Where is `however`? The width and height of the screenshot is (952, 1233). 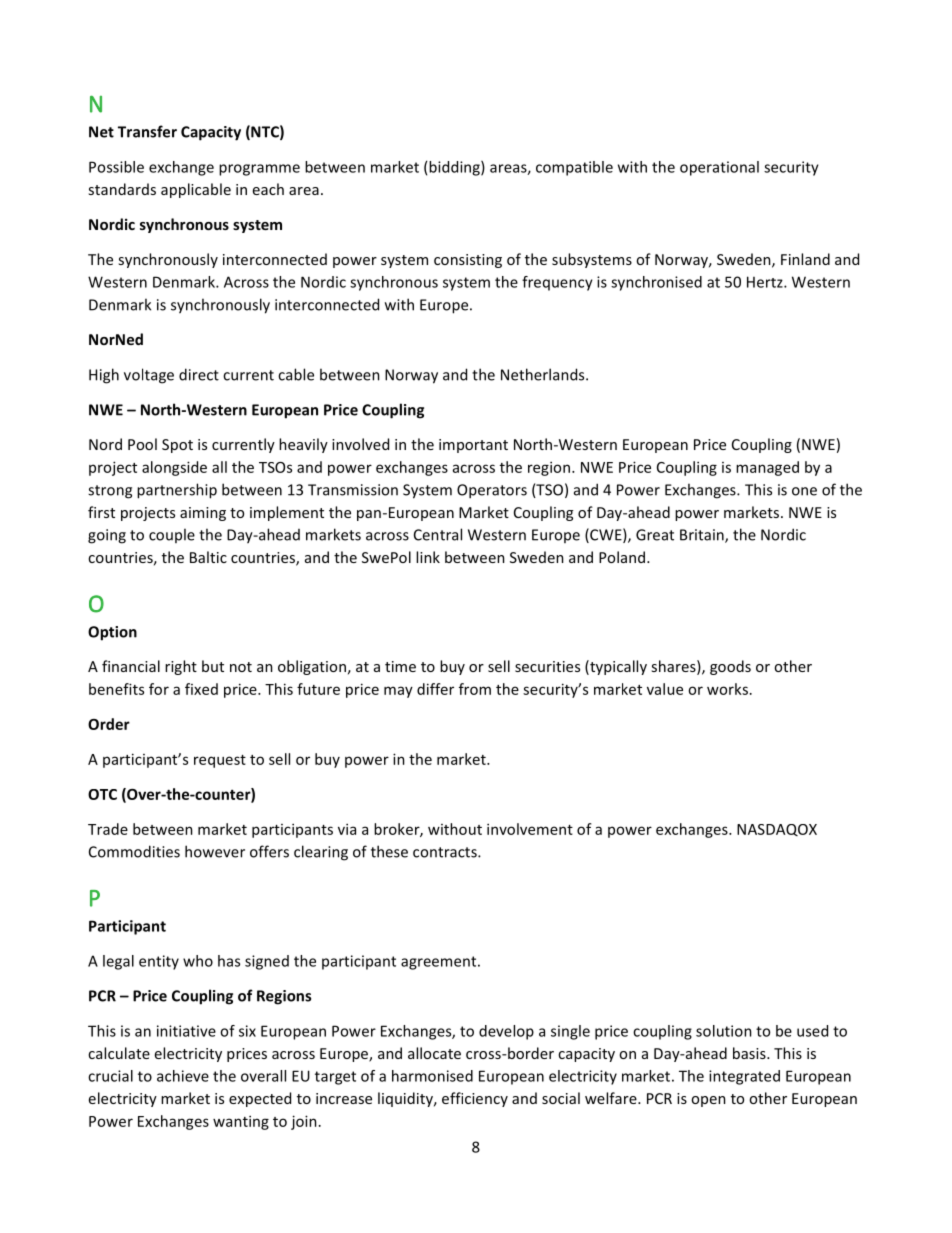 however is located at coordinates (215, 851).
